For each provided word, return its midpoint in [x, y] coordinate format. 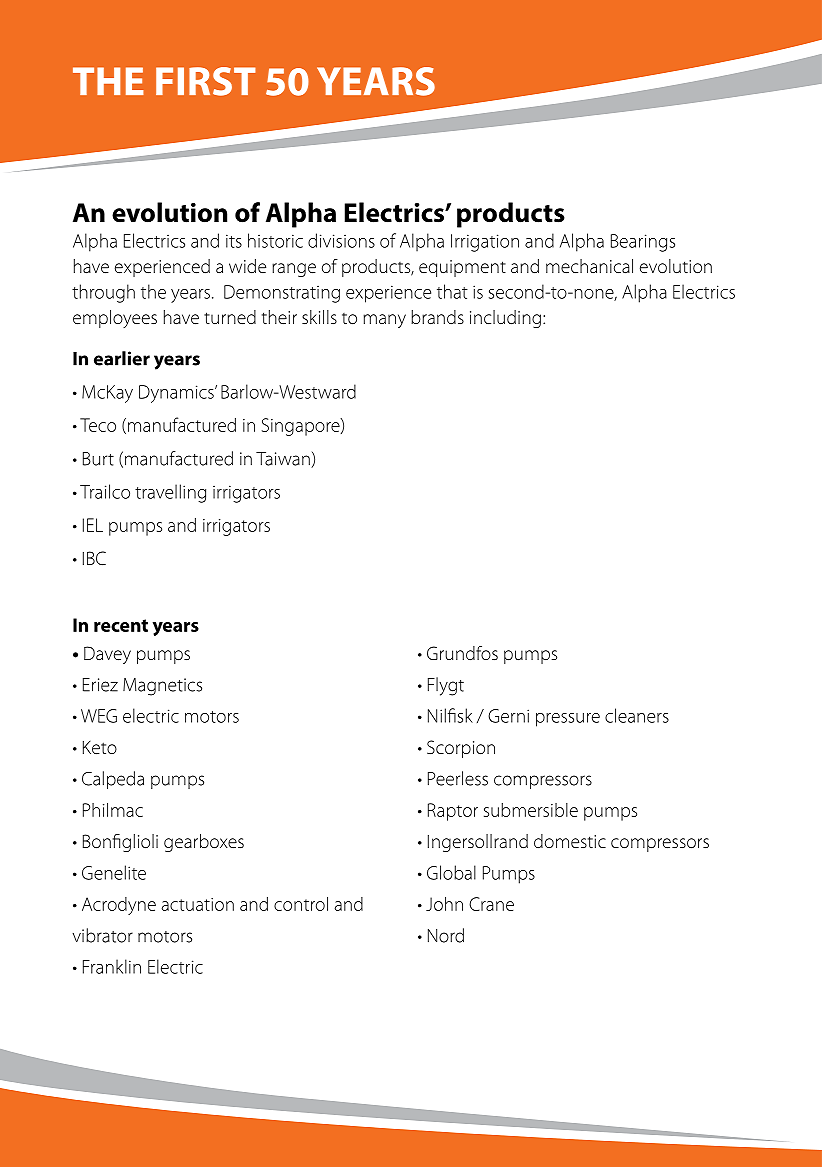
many [384, 321]
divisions [341, 240]
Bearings [643, 243]
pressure [568, 720]
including [505, 319]
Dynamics [177, 394]
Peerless [458, 778]
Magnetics [162, 687]
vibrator [102, 935]
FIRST [206, 81]
